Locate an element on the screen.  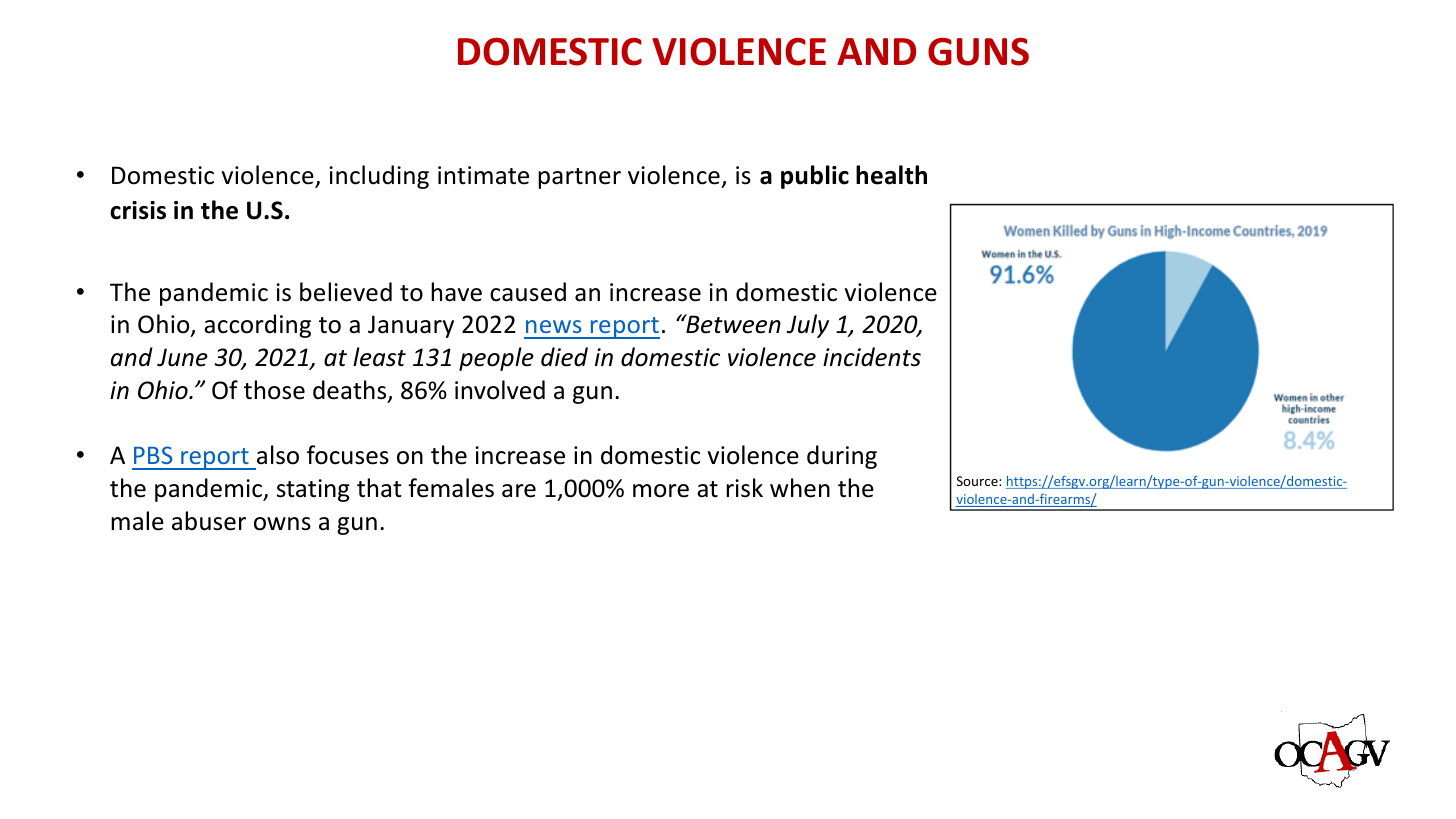
including is located at coordinates (379, 177).
